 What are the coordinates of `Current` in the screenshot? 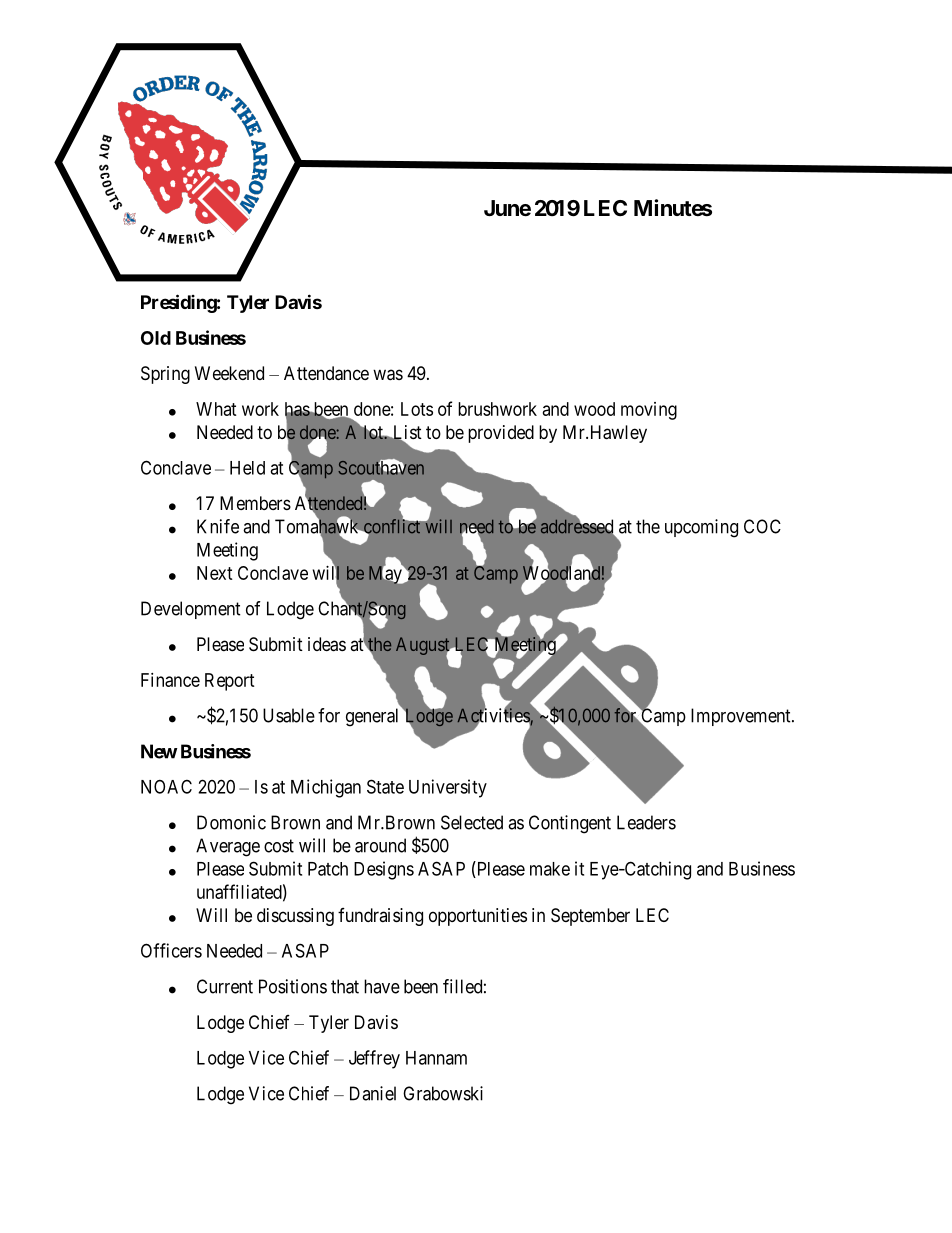 It's located at (225, 986).
